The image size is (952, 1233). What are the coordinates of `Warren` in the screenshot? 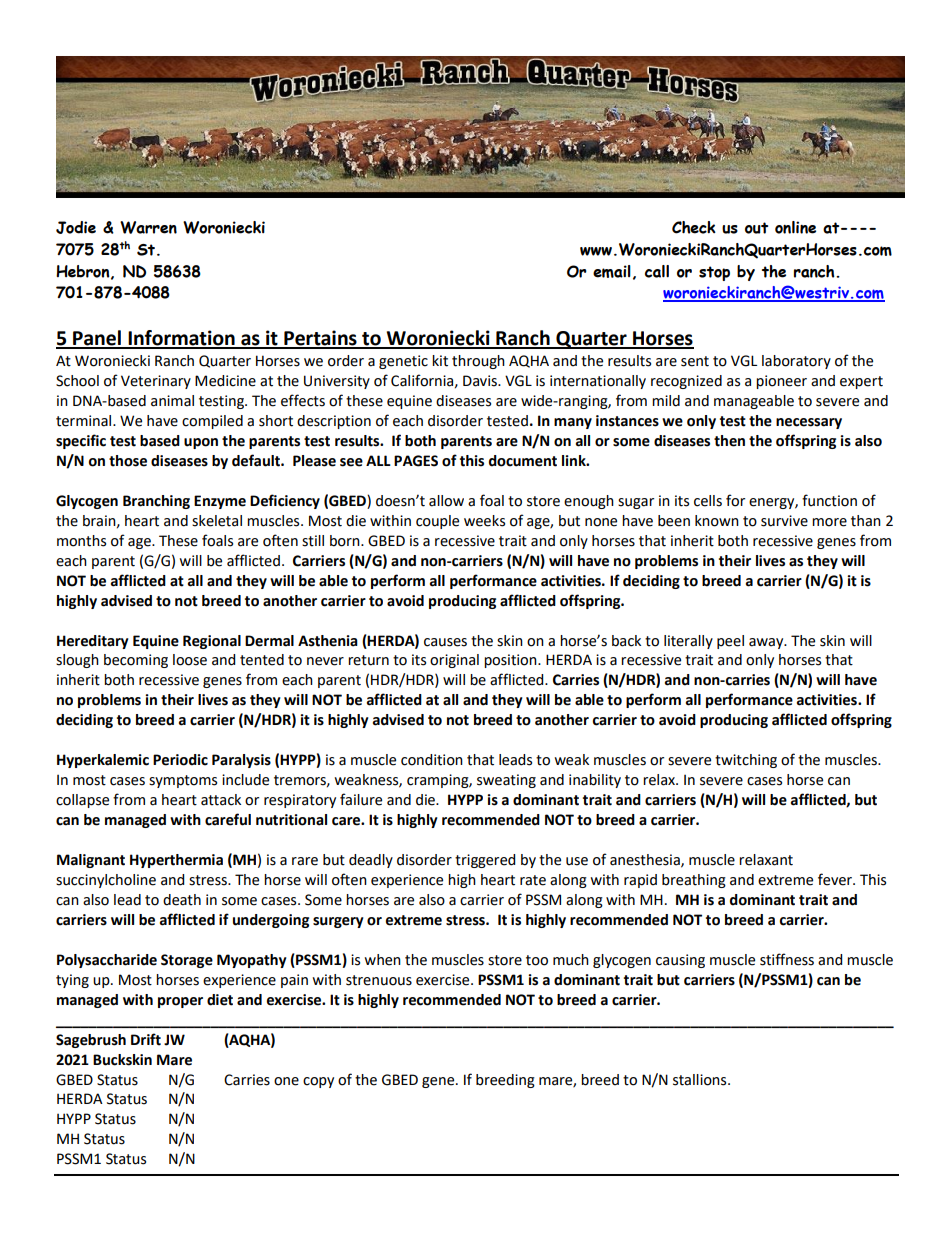 It's located at (148, 227).
